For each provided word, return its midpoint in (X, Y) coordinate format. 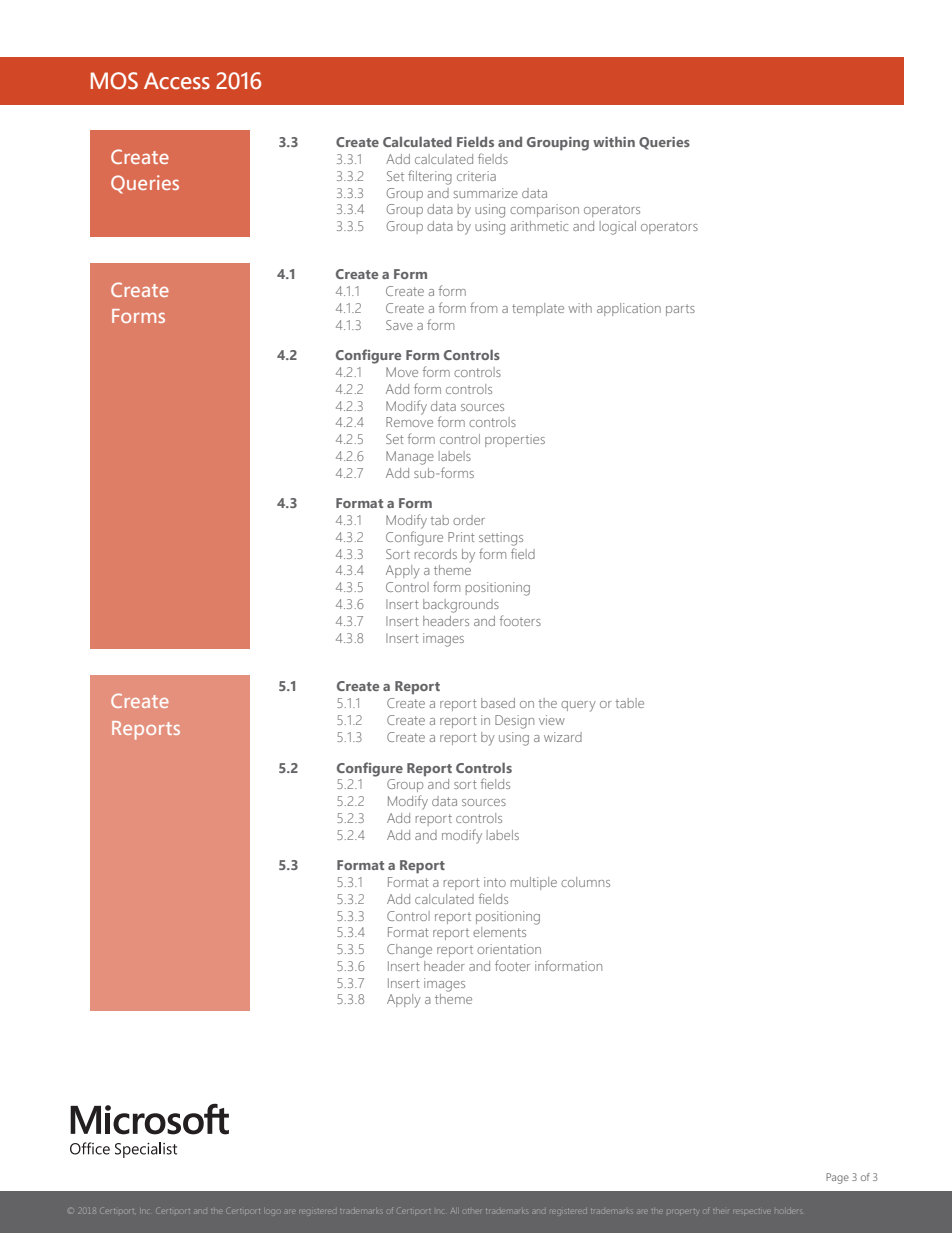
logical (618, 228)
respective (752, 1211)
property (682, 1211)
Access (177, 81)
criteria (476, 176)
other (472, 1211)
